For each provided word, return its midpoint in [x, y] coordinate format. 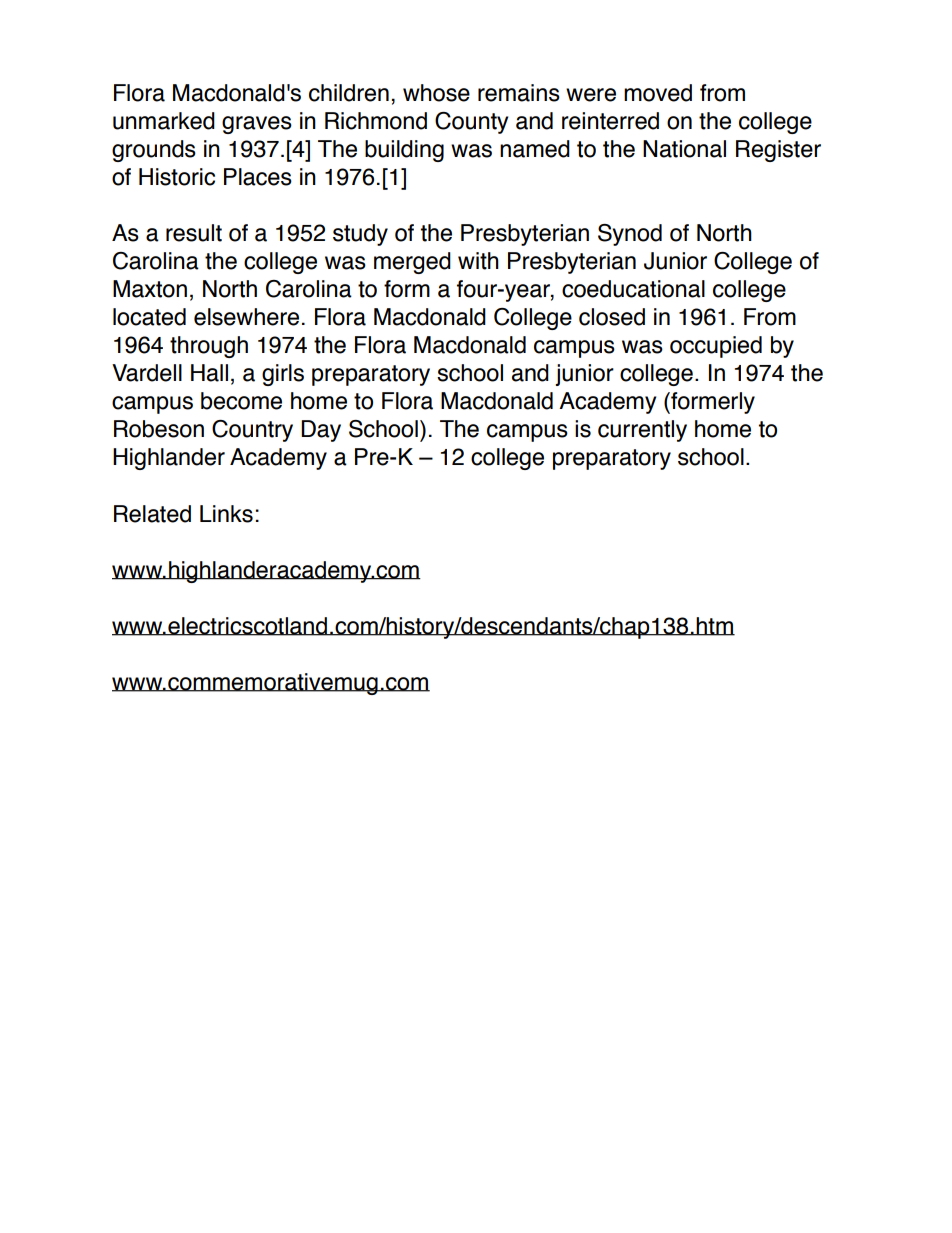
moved [658, 93]
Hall [209, 373]
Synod [630, 235]
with [478, 261]
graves [257, 125]
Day [321, 431]
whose [436, 93]
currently [642, 431]
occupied [716, 347]
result [194, 233]
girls [283, 375]
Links [226, 514]
